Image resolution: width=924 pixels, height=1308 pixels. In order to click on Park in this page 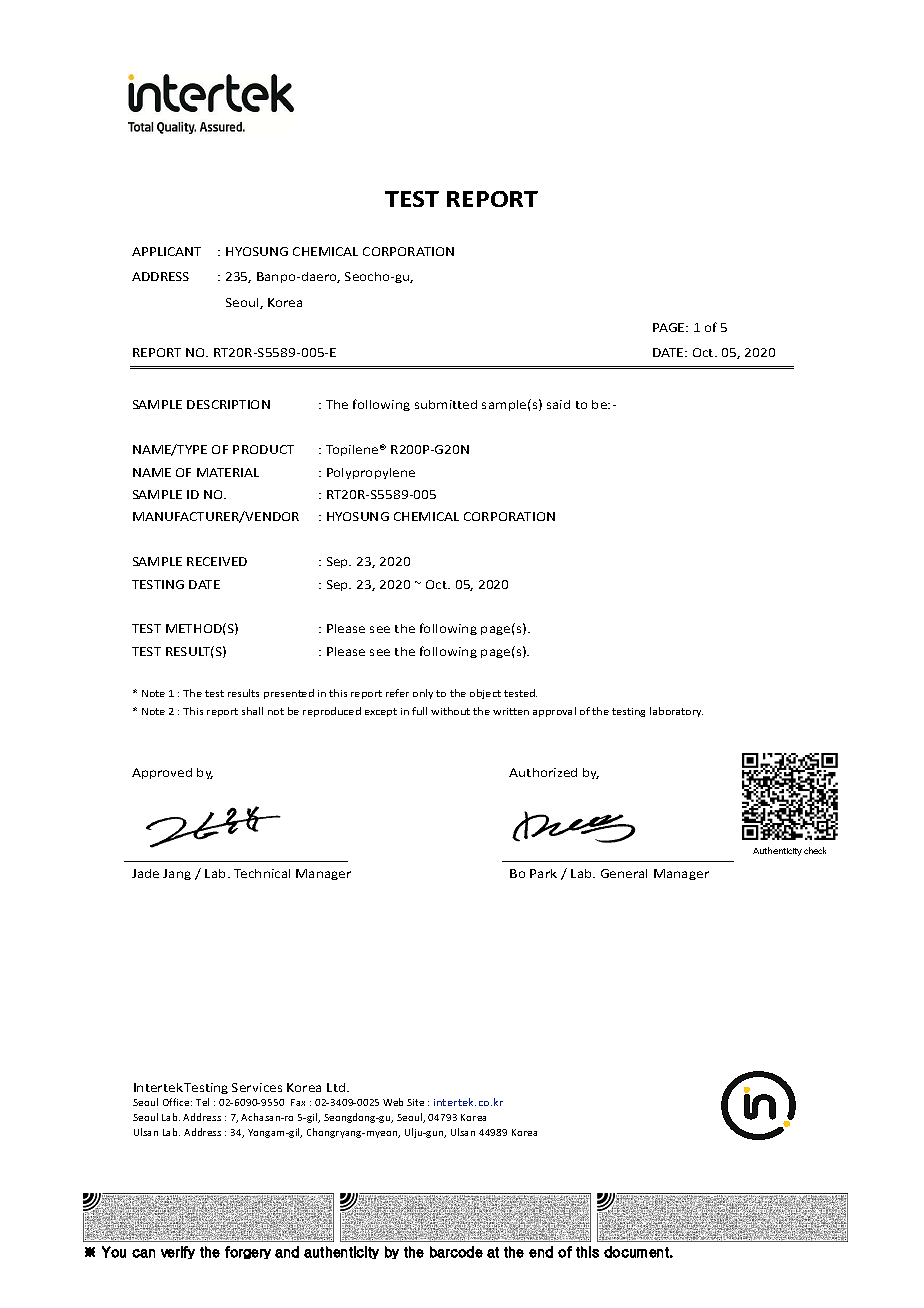, I will do `click(543, 873)`.
